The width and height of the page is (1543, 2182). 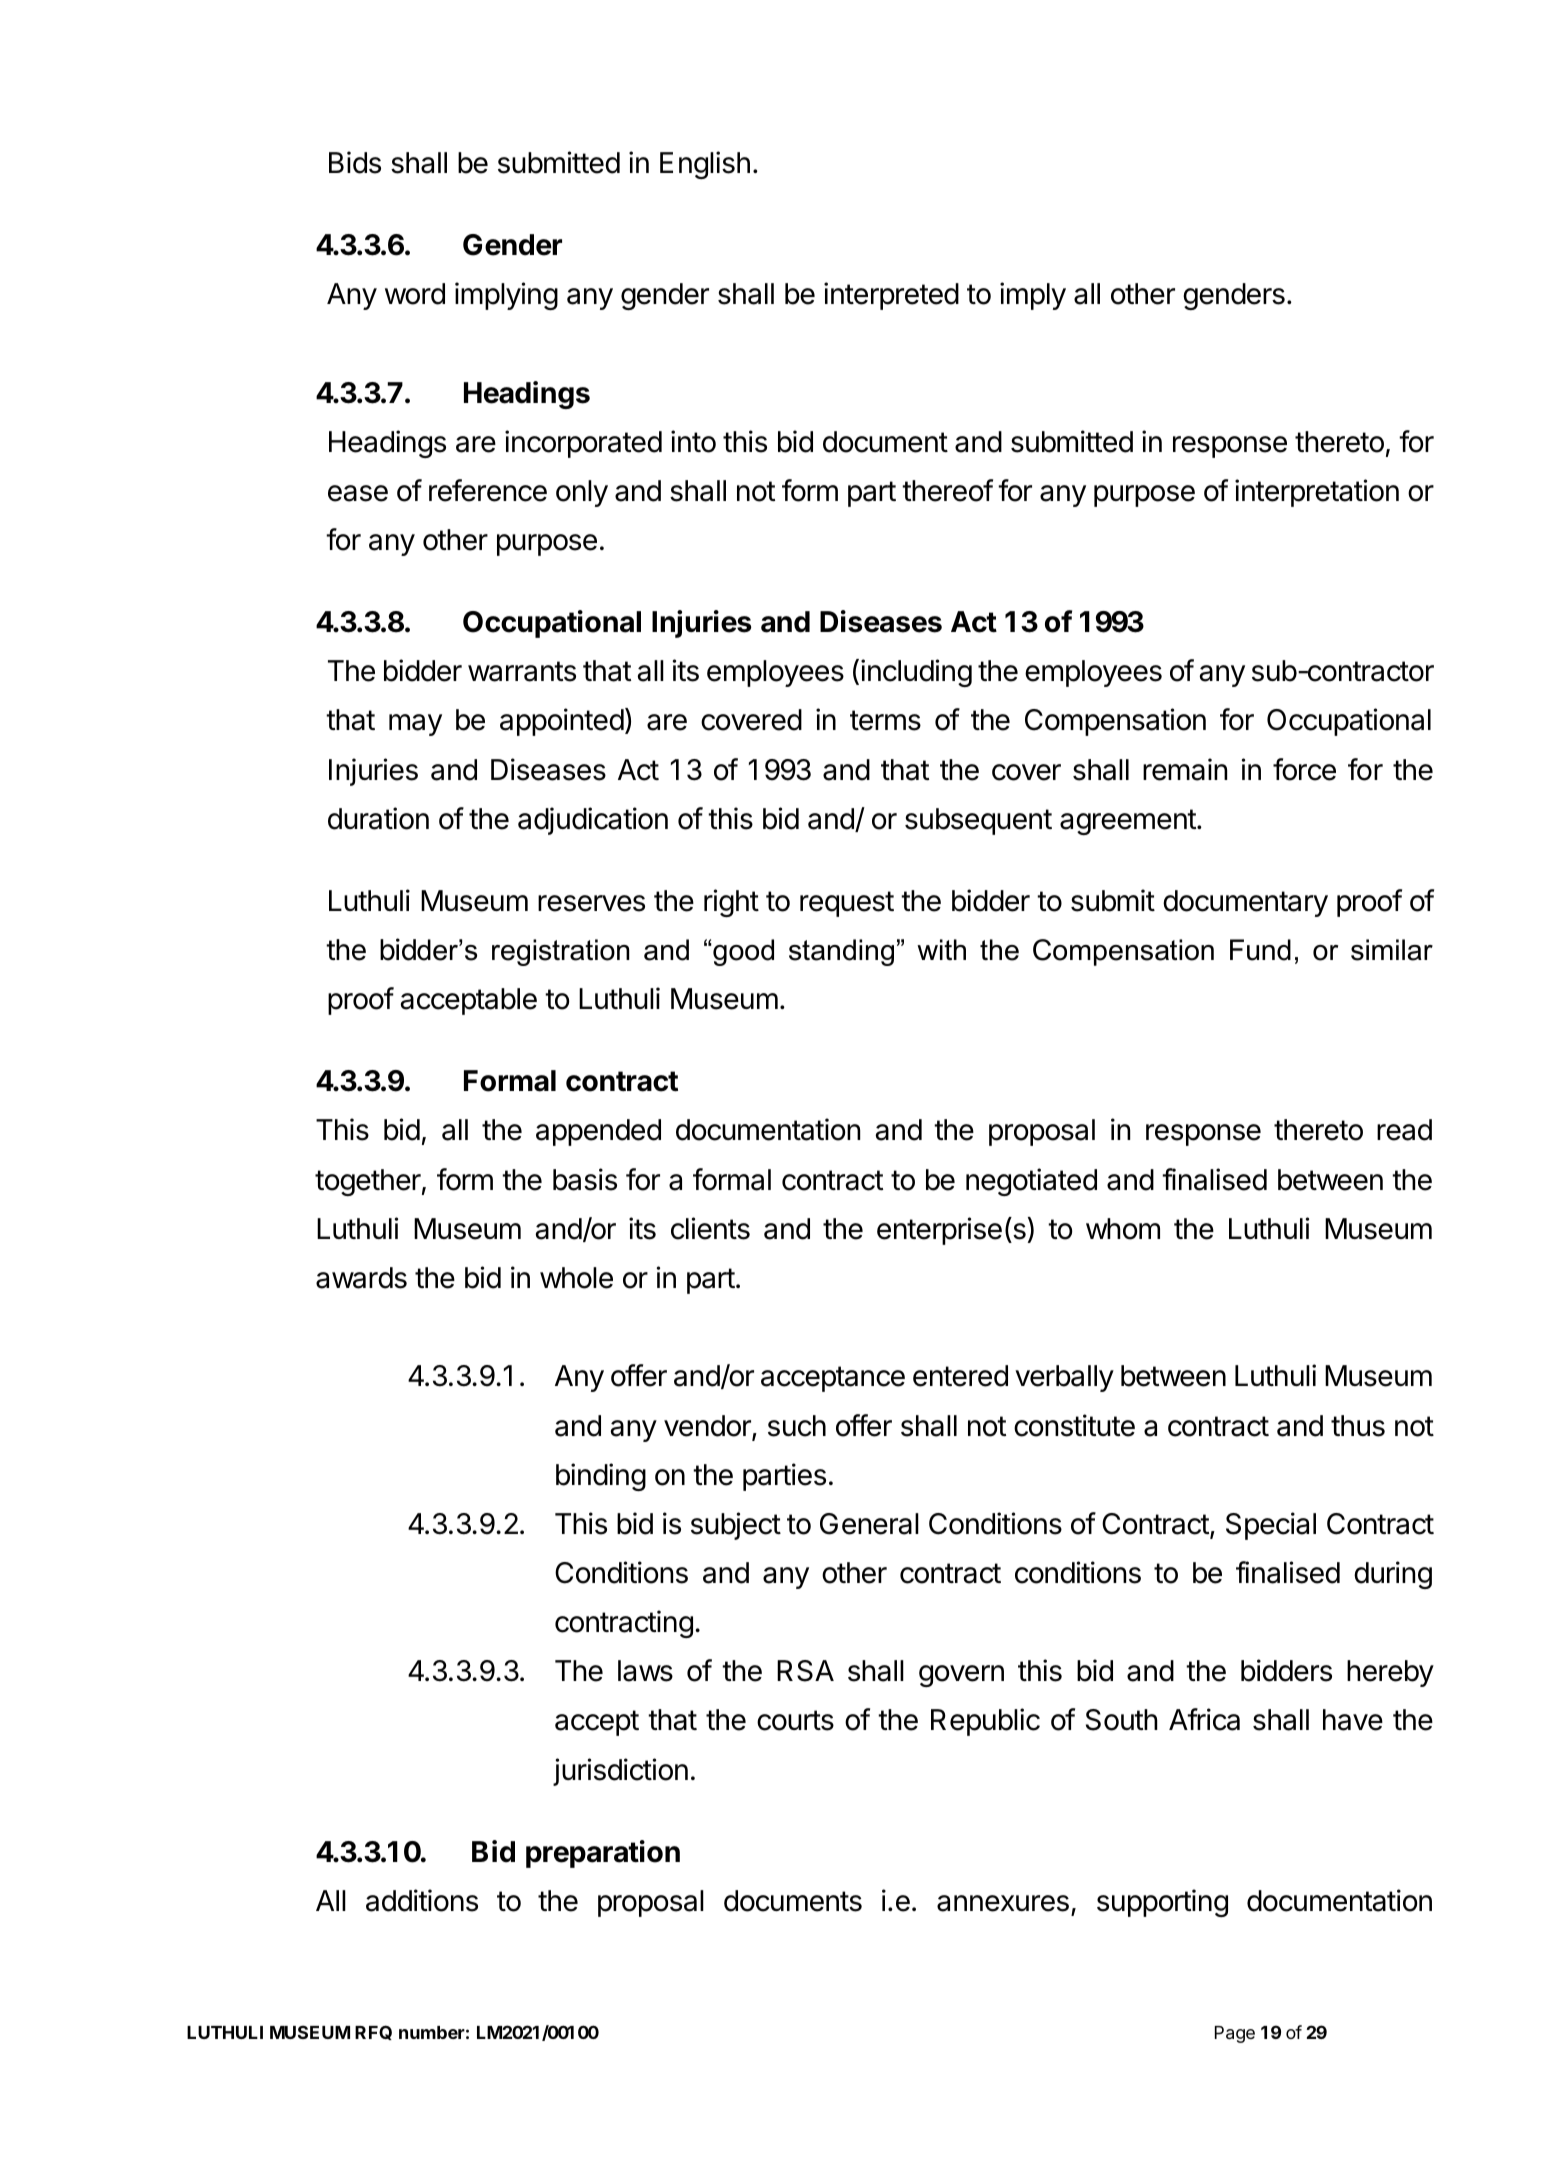 What do you see at coordinates (891, 296) in the page?
I see `interpreted` at bounding box center [891, 296].
